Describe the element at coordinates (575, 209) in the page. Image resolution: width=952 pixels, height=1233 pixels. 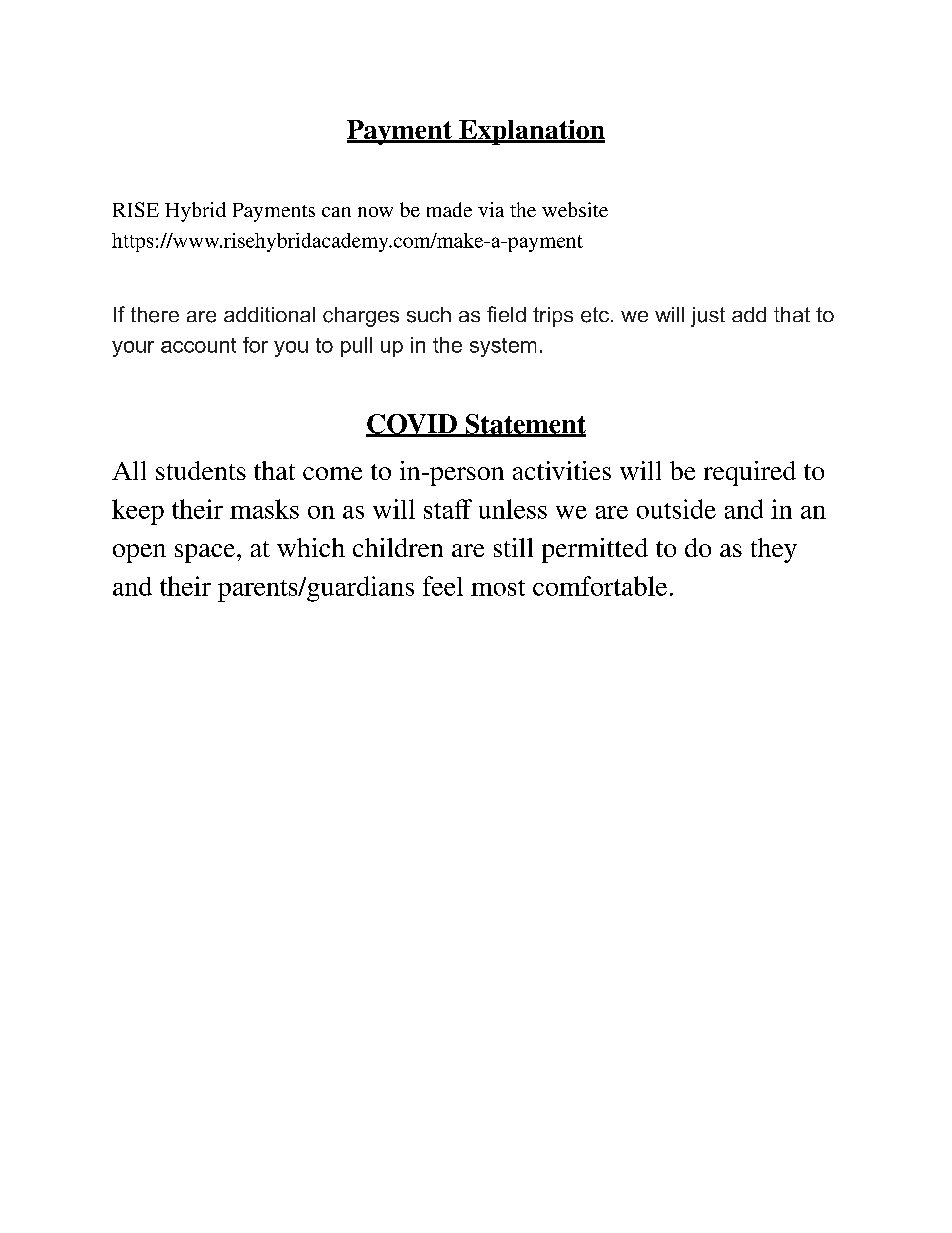
I see `website` at that location.
